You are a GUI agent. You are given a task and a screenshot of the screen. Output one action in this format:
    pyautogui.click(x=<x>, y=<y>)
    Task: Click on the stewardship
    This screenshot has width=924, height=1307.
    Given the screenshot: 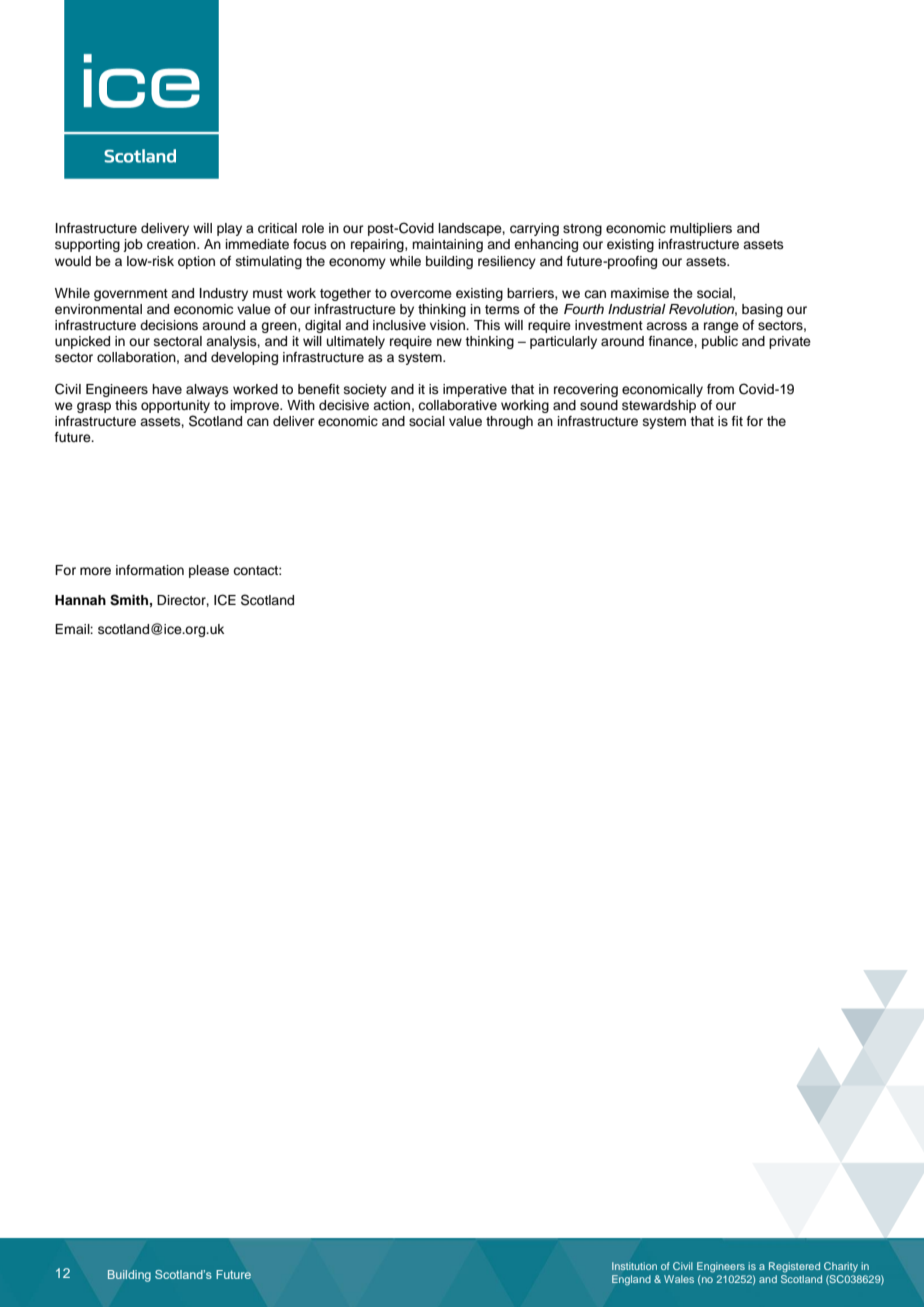 What is the action you would take?
    pyautogui.click(x=659, y=406)
